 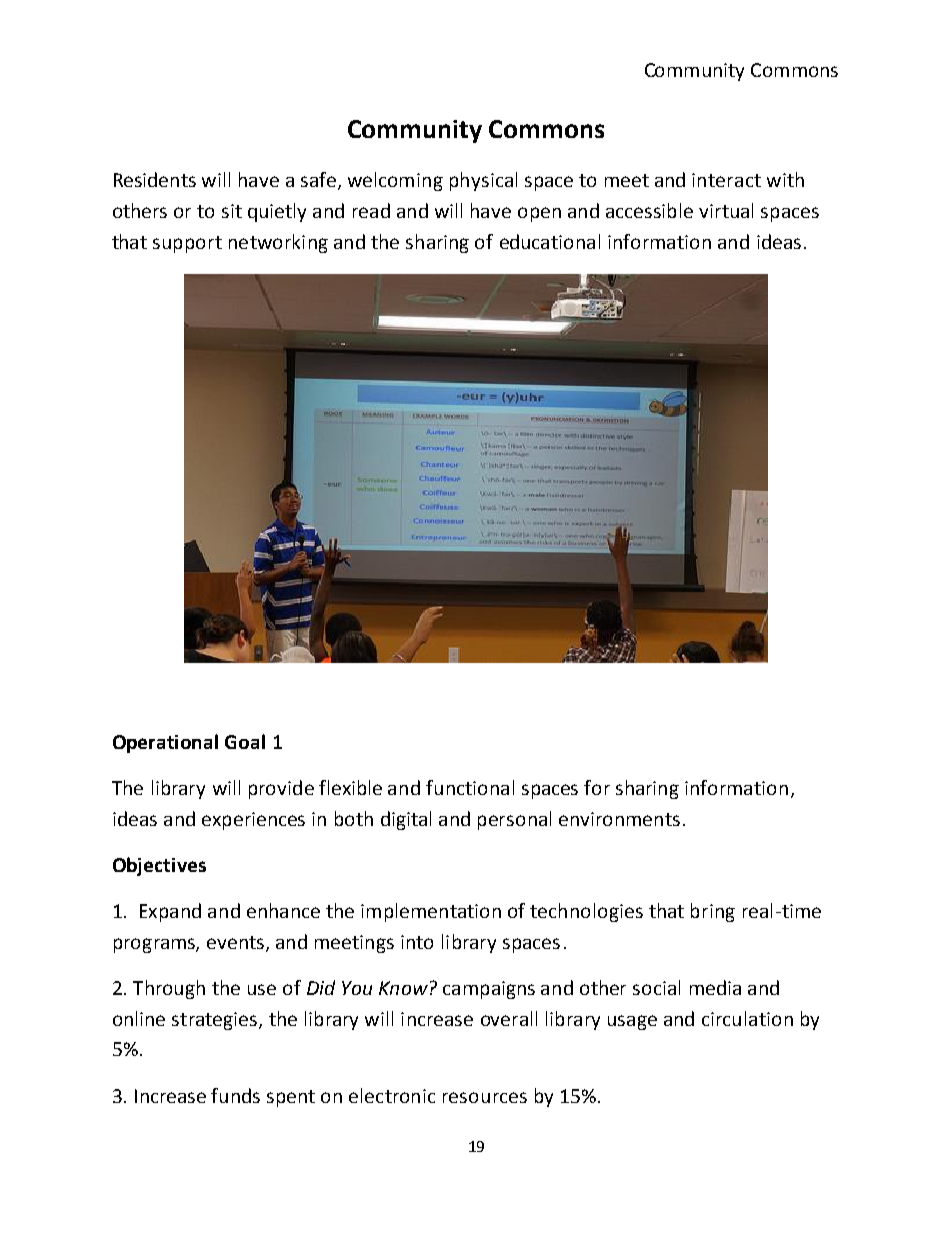 What do you see at coordinates (483, 181) in the screenshot?
I see `physical` at bounding box center [483, 181].
